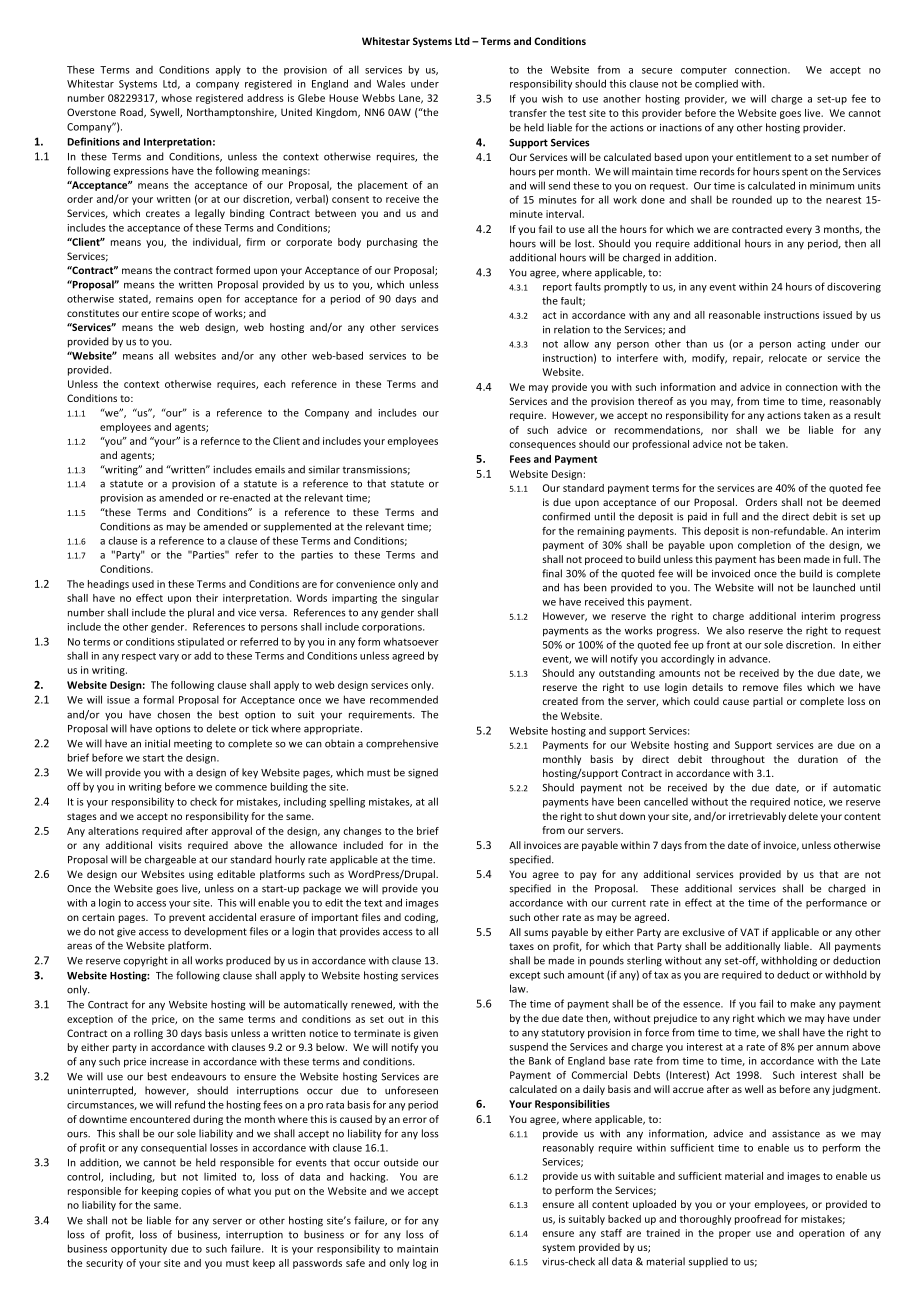  What do you see at coordinates (176, 98) in the screenshot?
I see `whose` at bounding box center [176, 98].
